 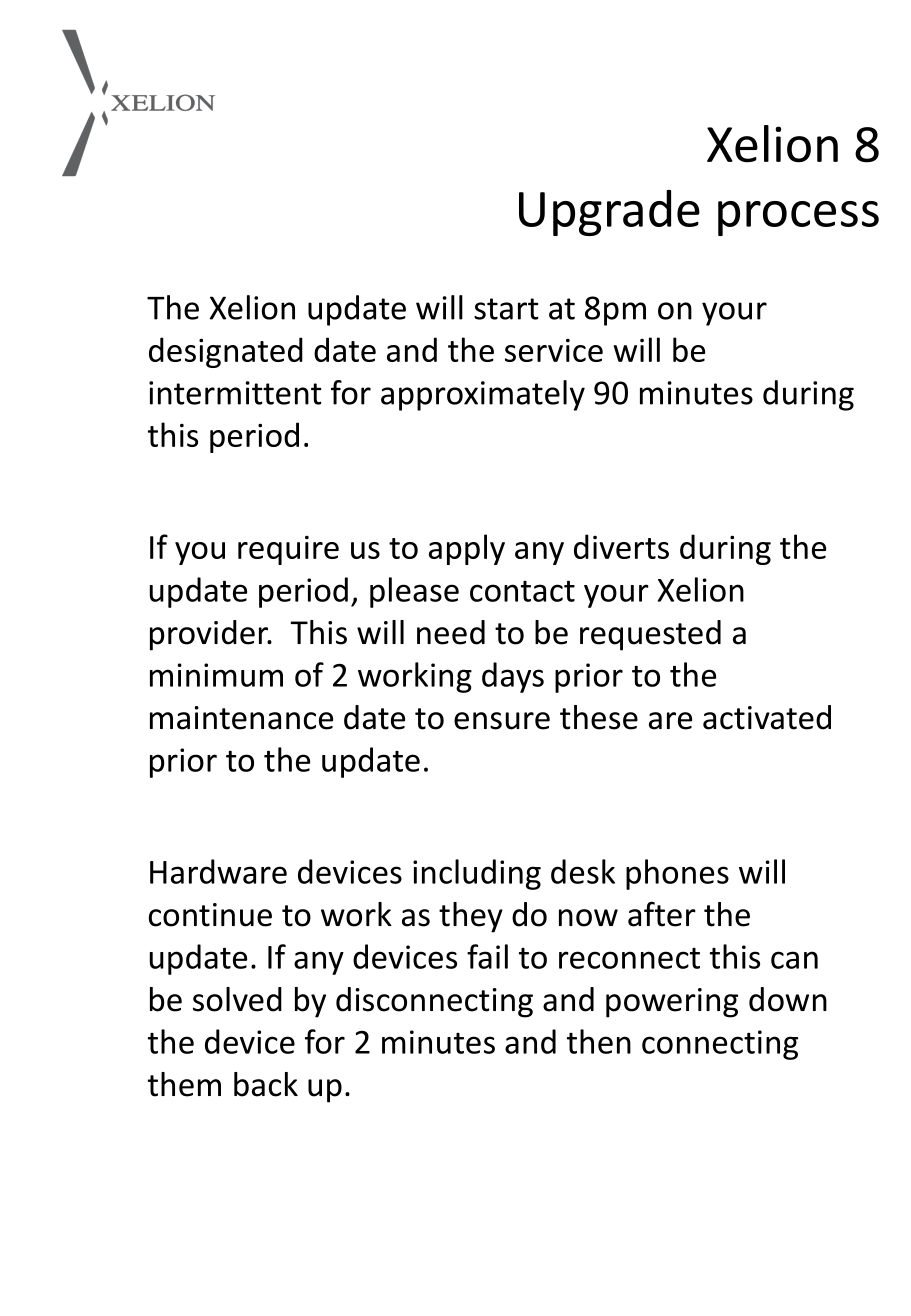 What do you see at coordinates (288, 550) in the document?
I see `require` at bounding box center [288, 550].
